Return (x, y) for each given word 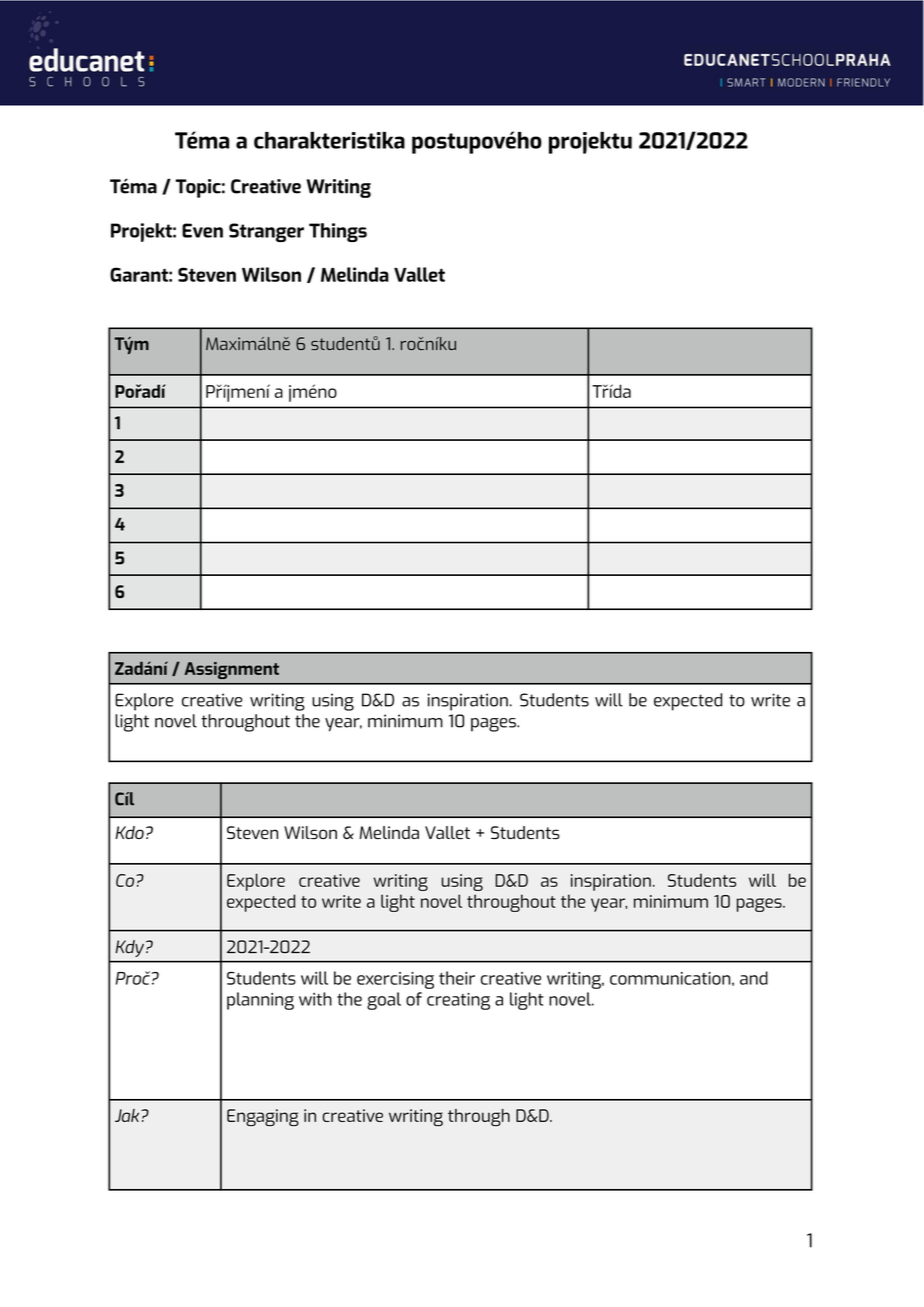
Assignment (231, 670)
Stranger (266, 232)
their (457, 978)
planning (260, 1001)
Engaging (263, 1117)
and (754, 978)
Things (338, 232)
